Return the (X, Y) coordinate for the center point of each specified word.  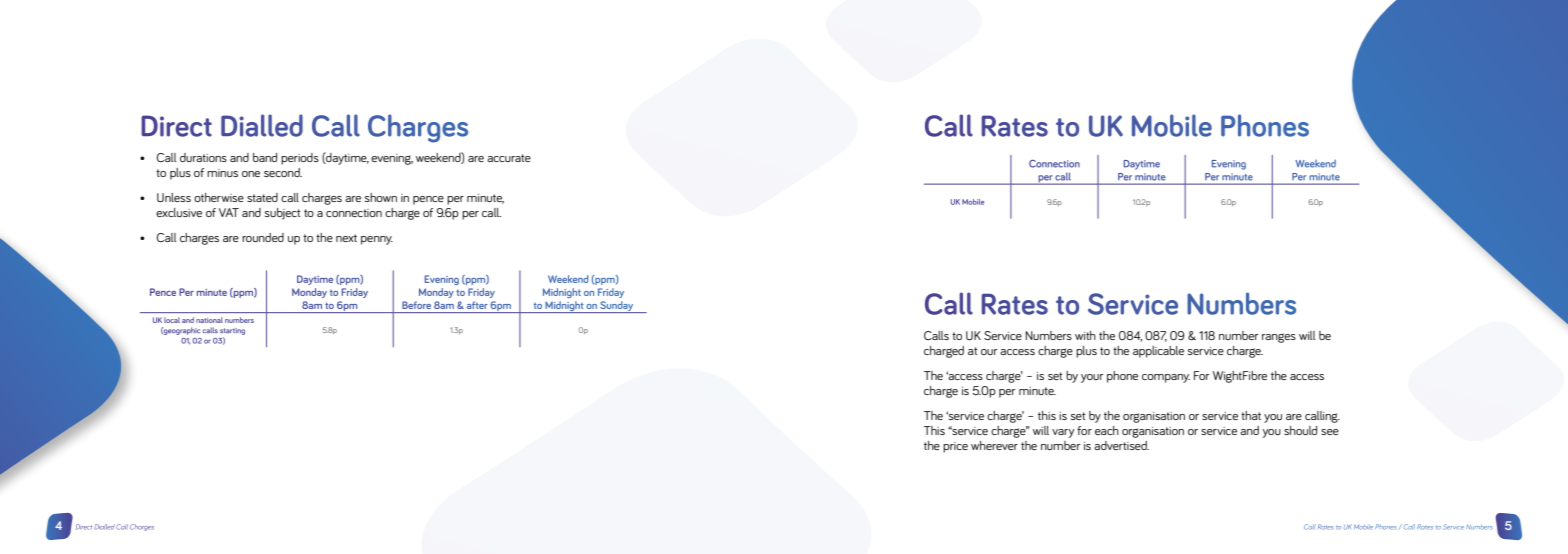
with (1085, 335)
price (955, 447)
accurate (509, 158)
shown (381, 197)
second (283, 172)
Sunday (617, 307)
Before (416, 305)
